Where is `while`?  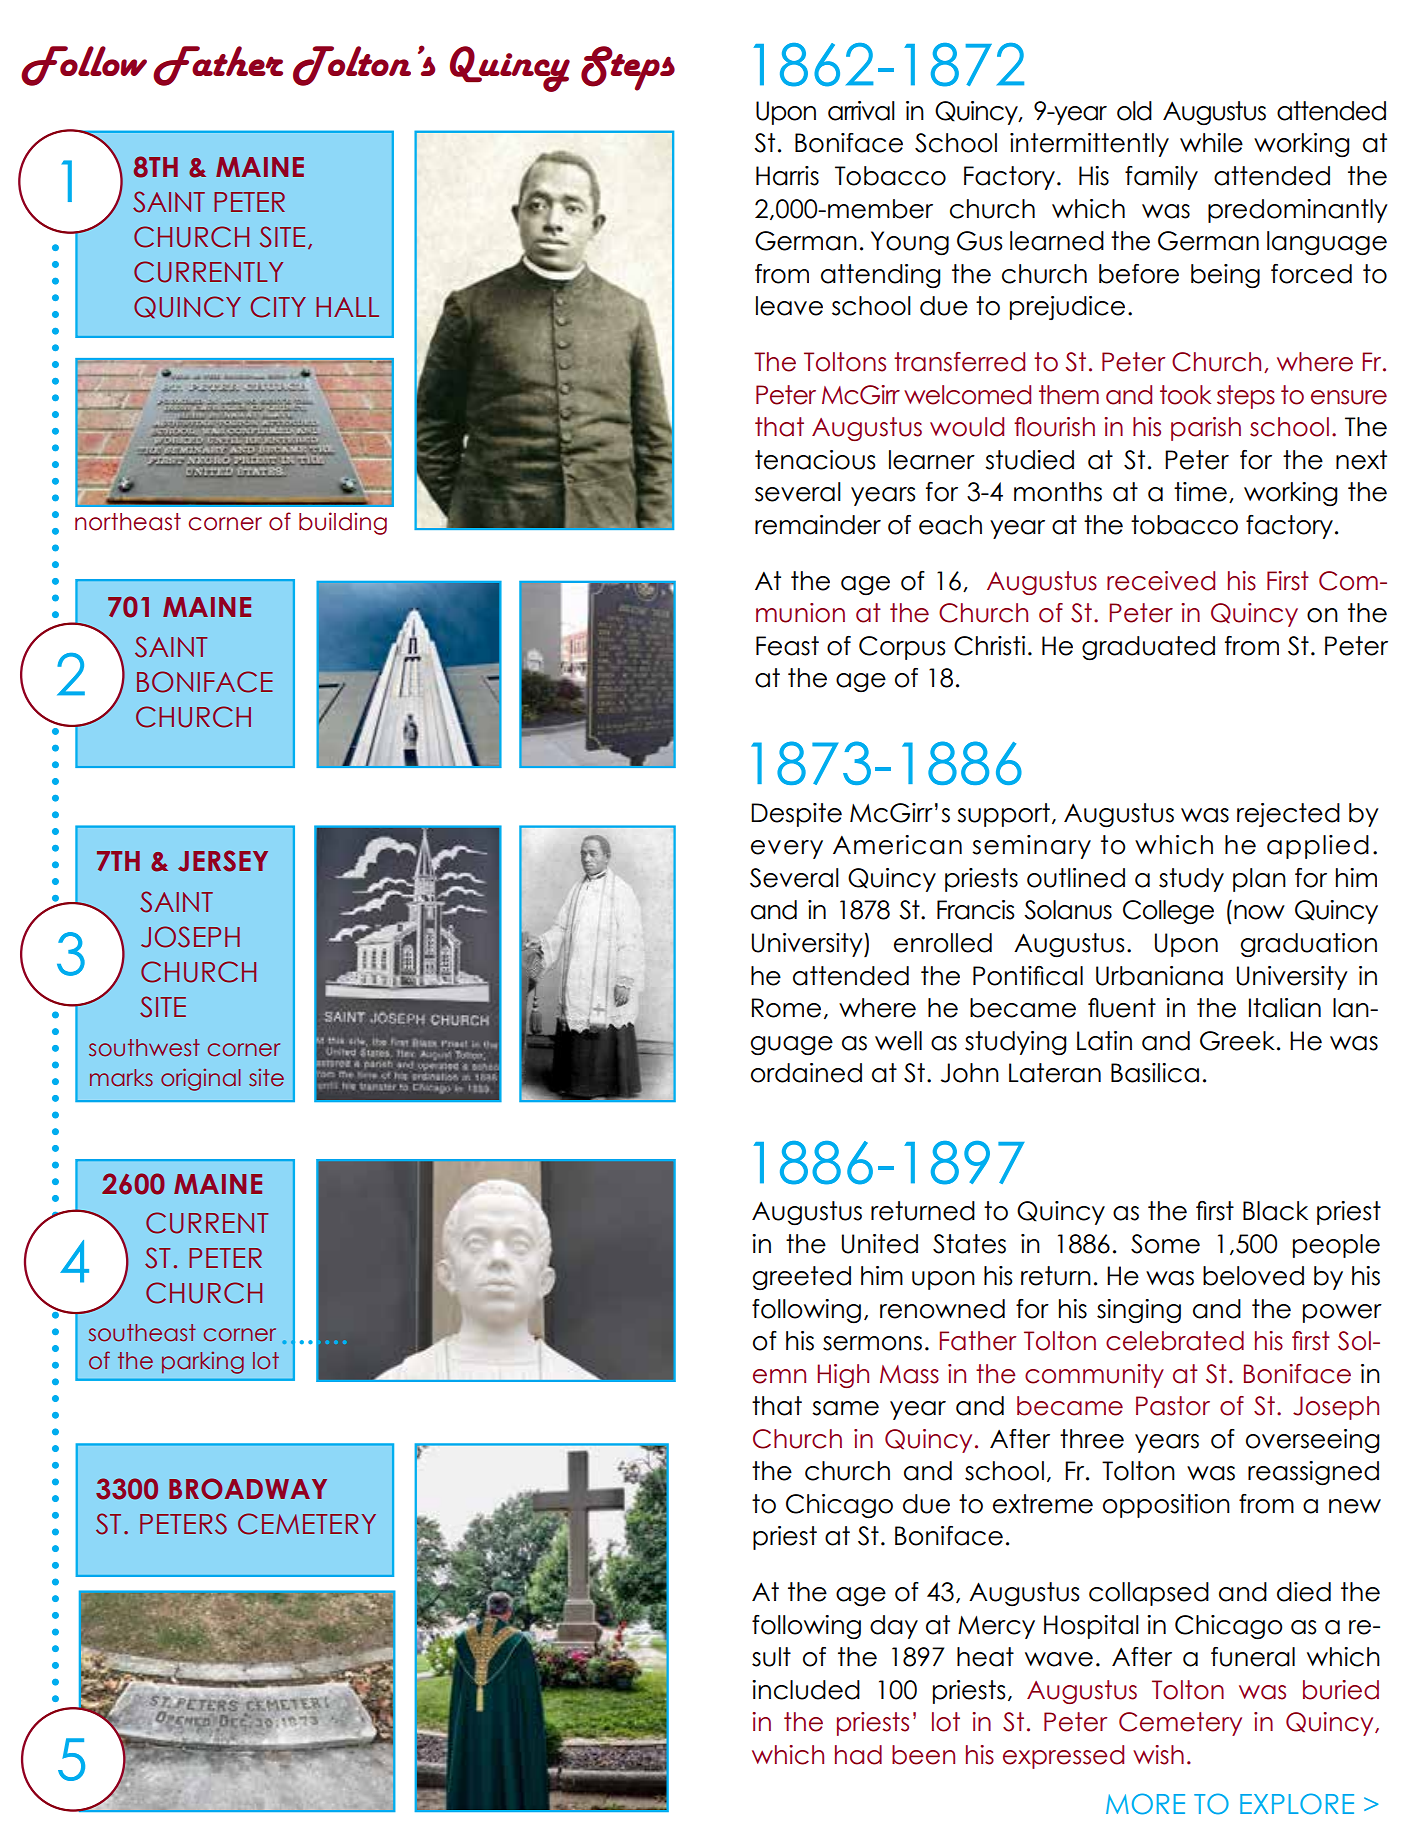
while is located at coordinates (1211, 143).
